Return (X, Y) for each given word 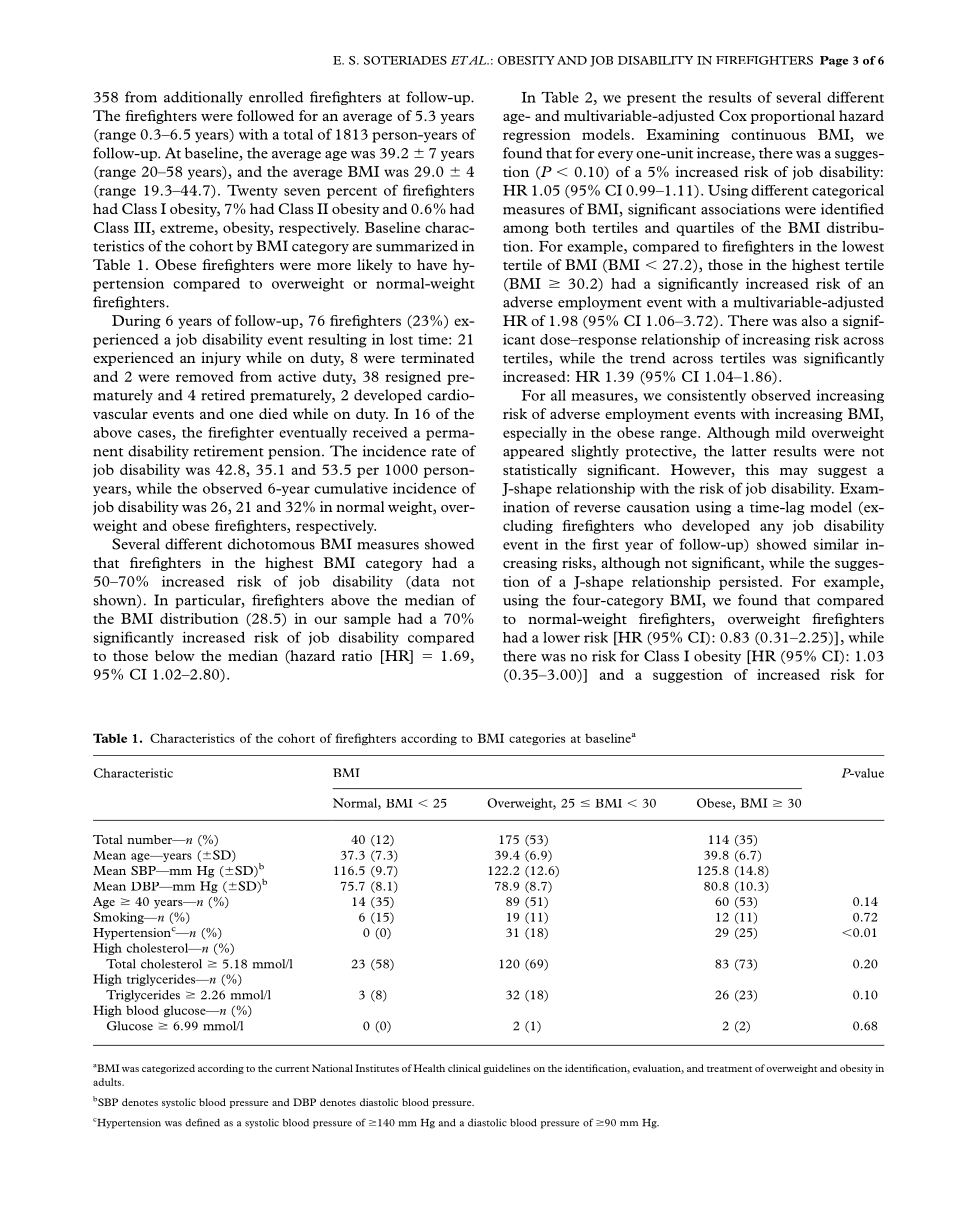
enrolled (276, 97)
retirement (229, 451)
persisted (750, 583)
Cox (733, 115)
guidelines (507, 1069)
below (175, 655)
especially (535, 434)
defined (202, 1122)
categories (537, 739)
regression (537, 136)
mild (790, 432)
